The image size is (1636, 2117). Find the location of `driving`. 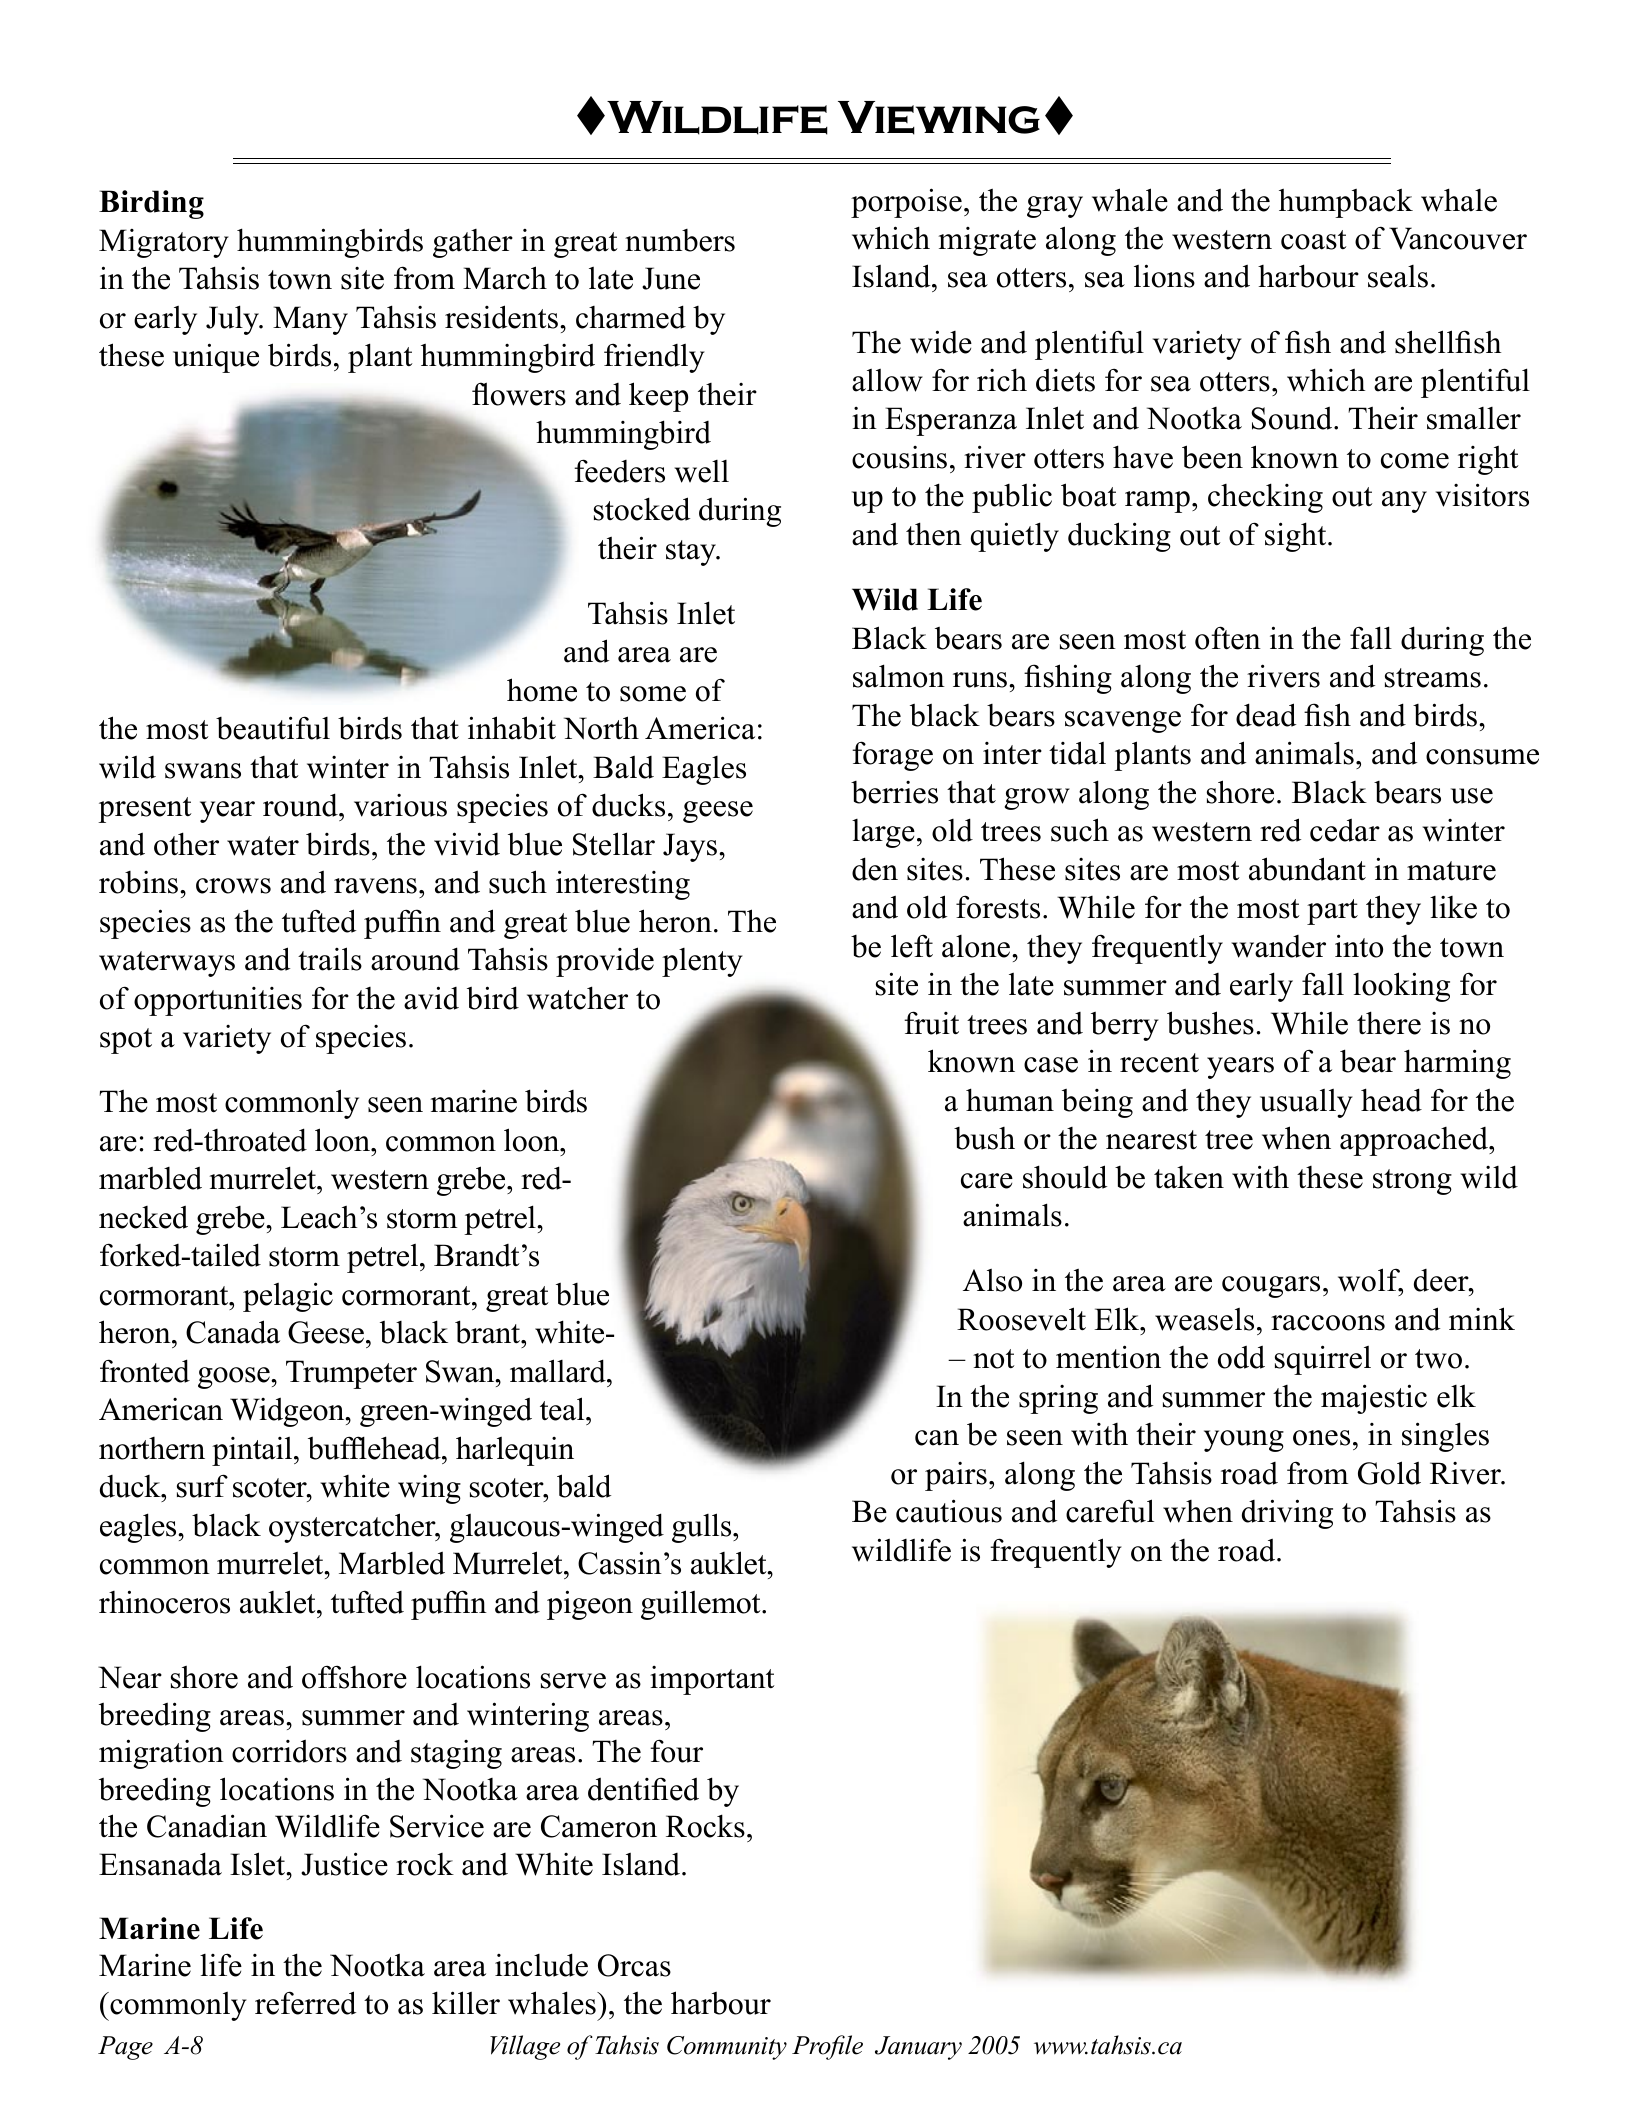

driving is located at coordinates (1287, 1514).
